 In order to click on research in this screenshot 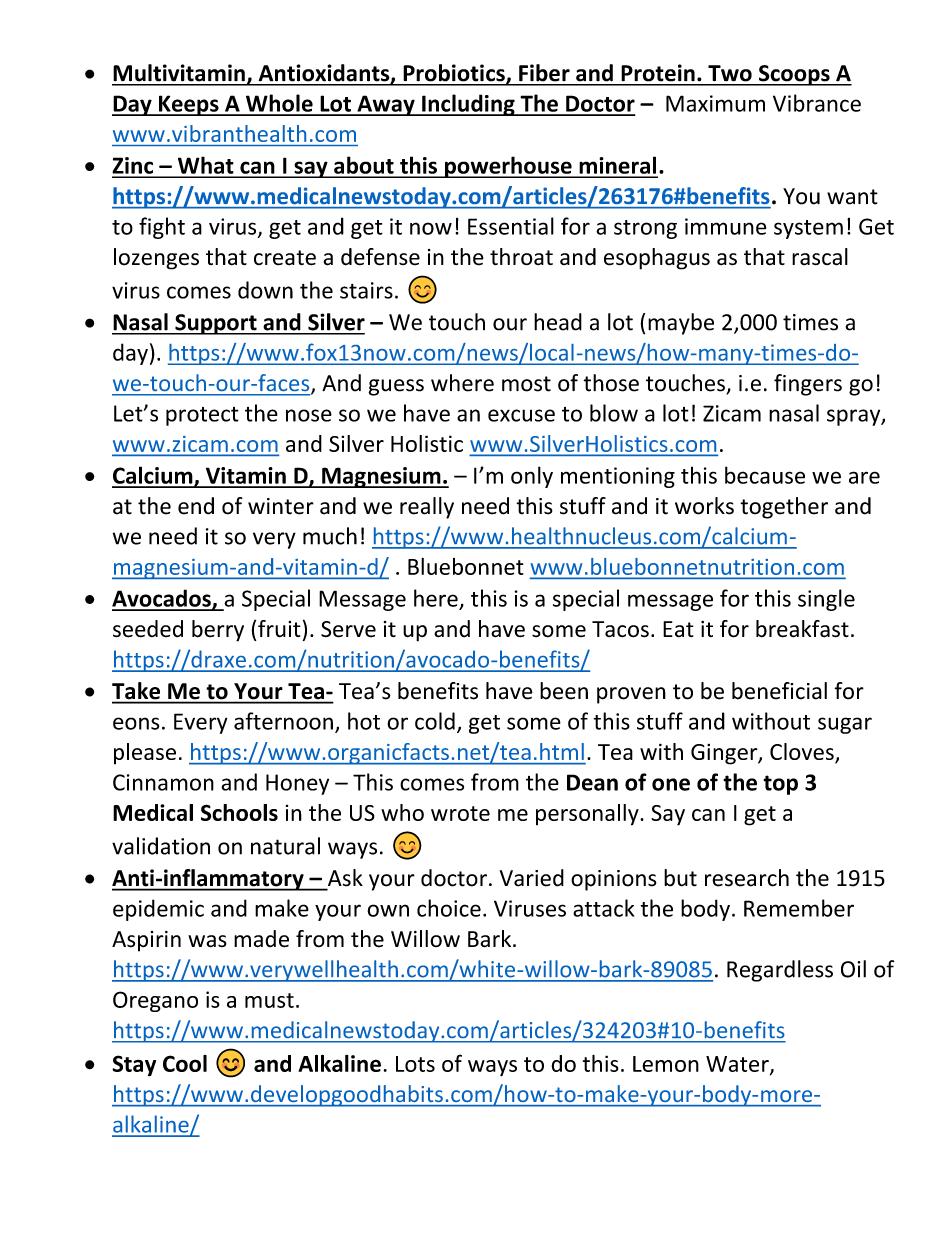, I will do `click(747, 878)`.
